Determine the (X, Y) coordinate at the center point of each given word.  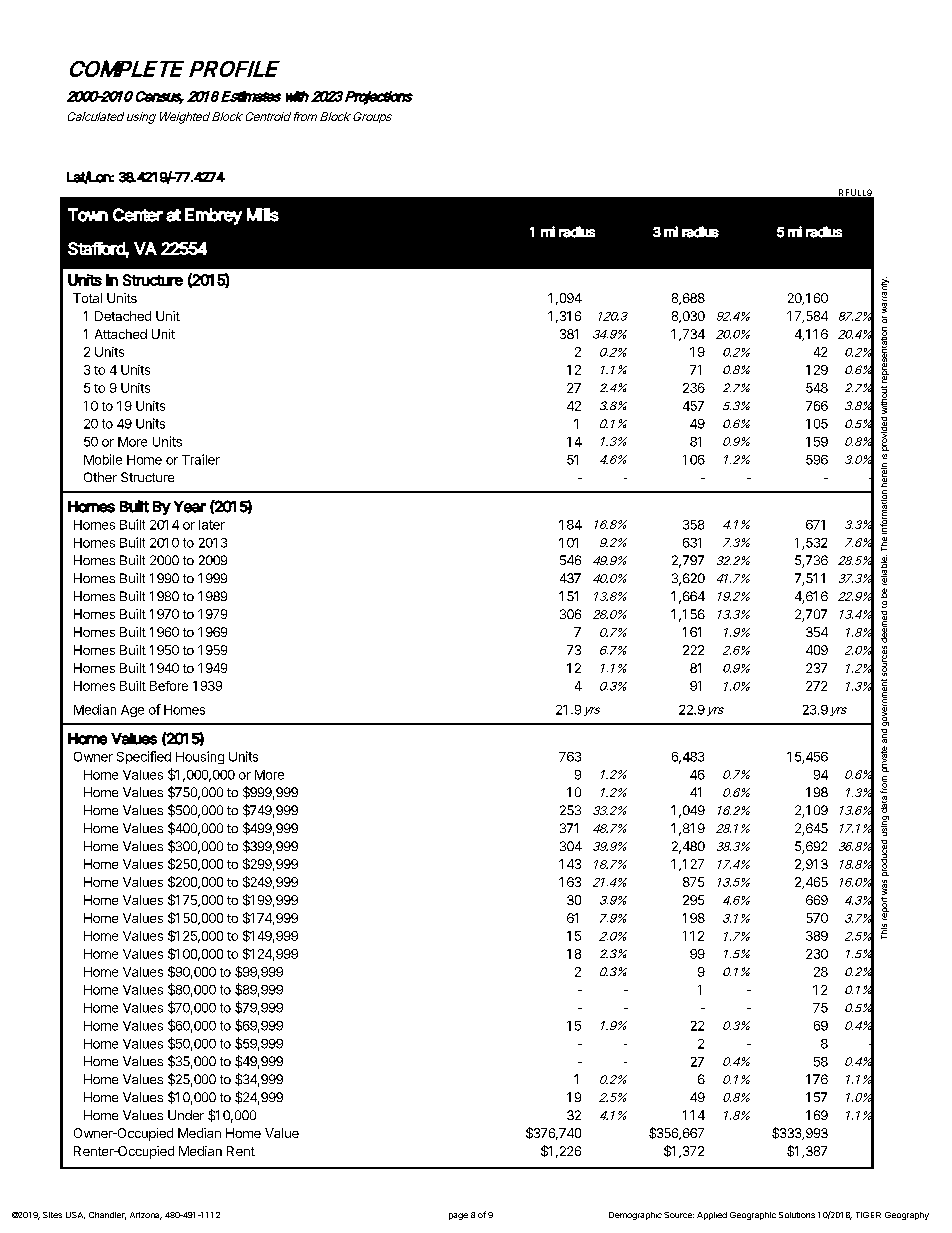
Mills (263, 215)
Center (138, 215)
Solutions (797, 1215)
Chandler (107, 1216)
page (458, 1216)
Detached (123, 316)
